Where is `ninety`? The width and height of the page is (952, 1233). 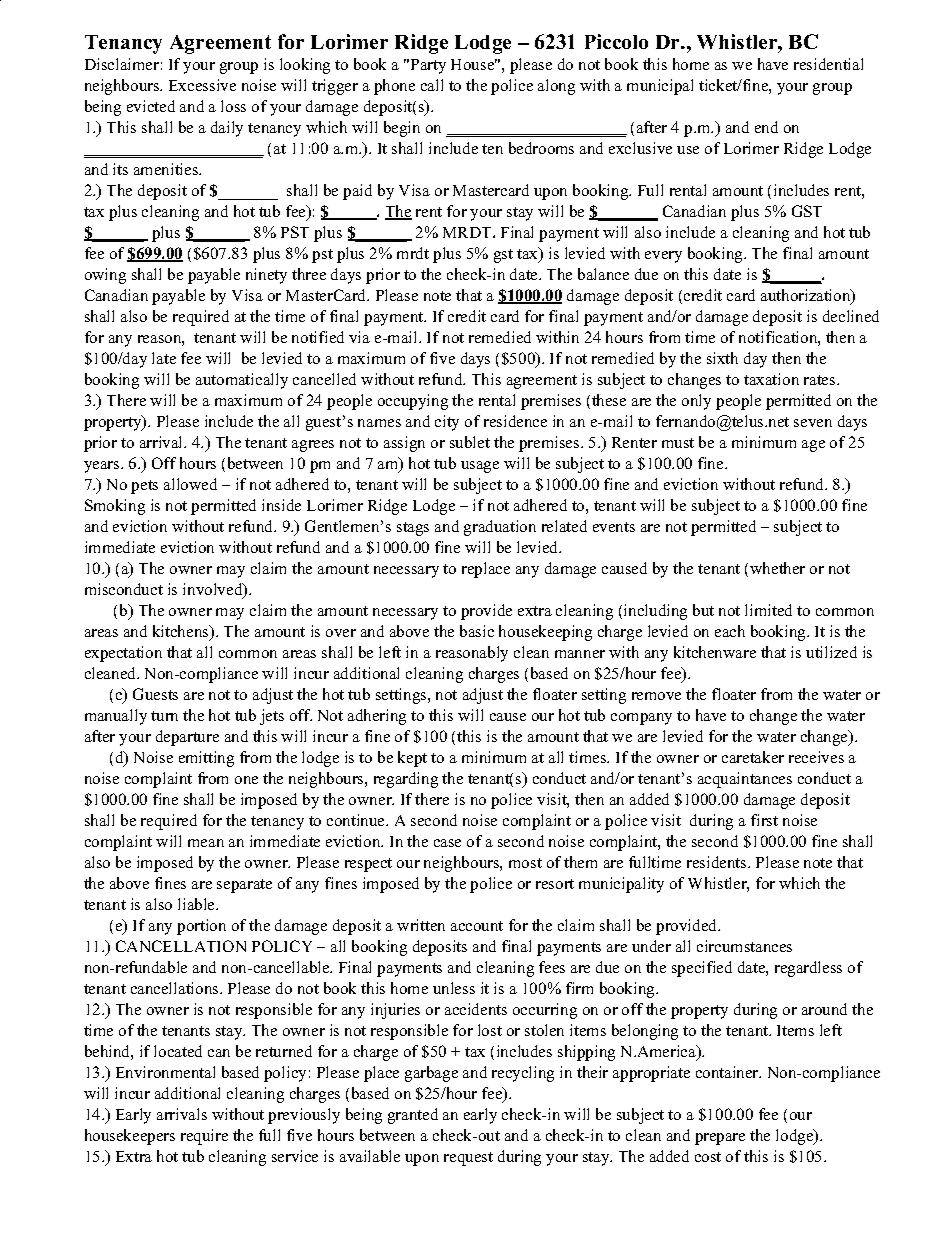
ninety is located at coordinates (266, 276).
